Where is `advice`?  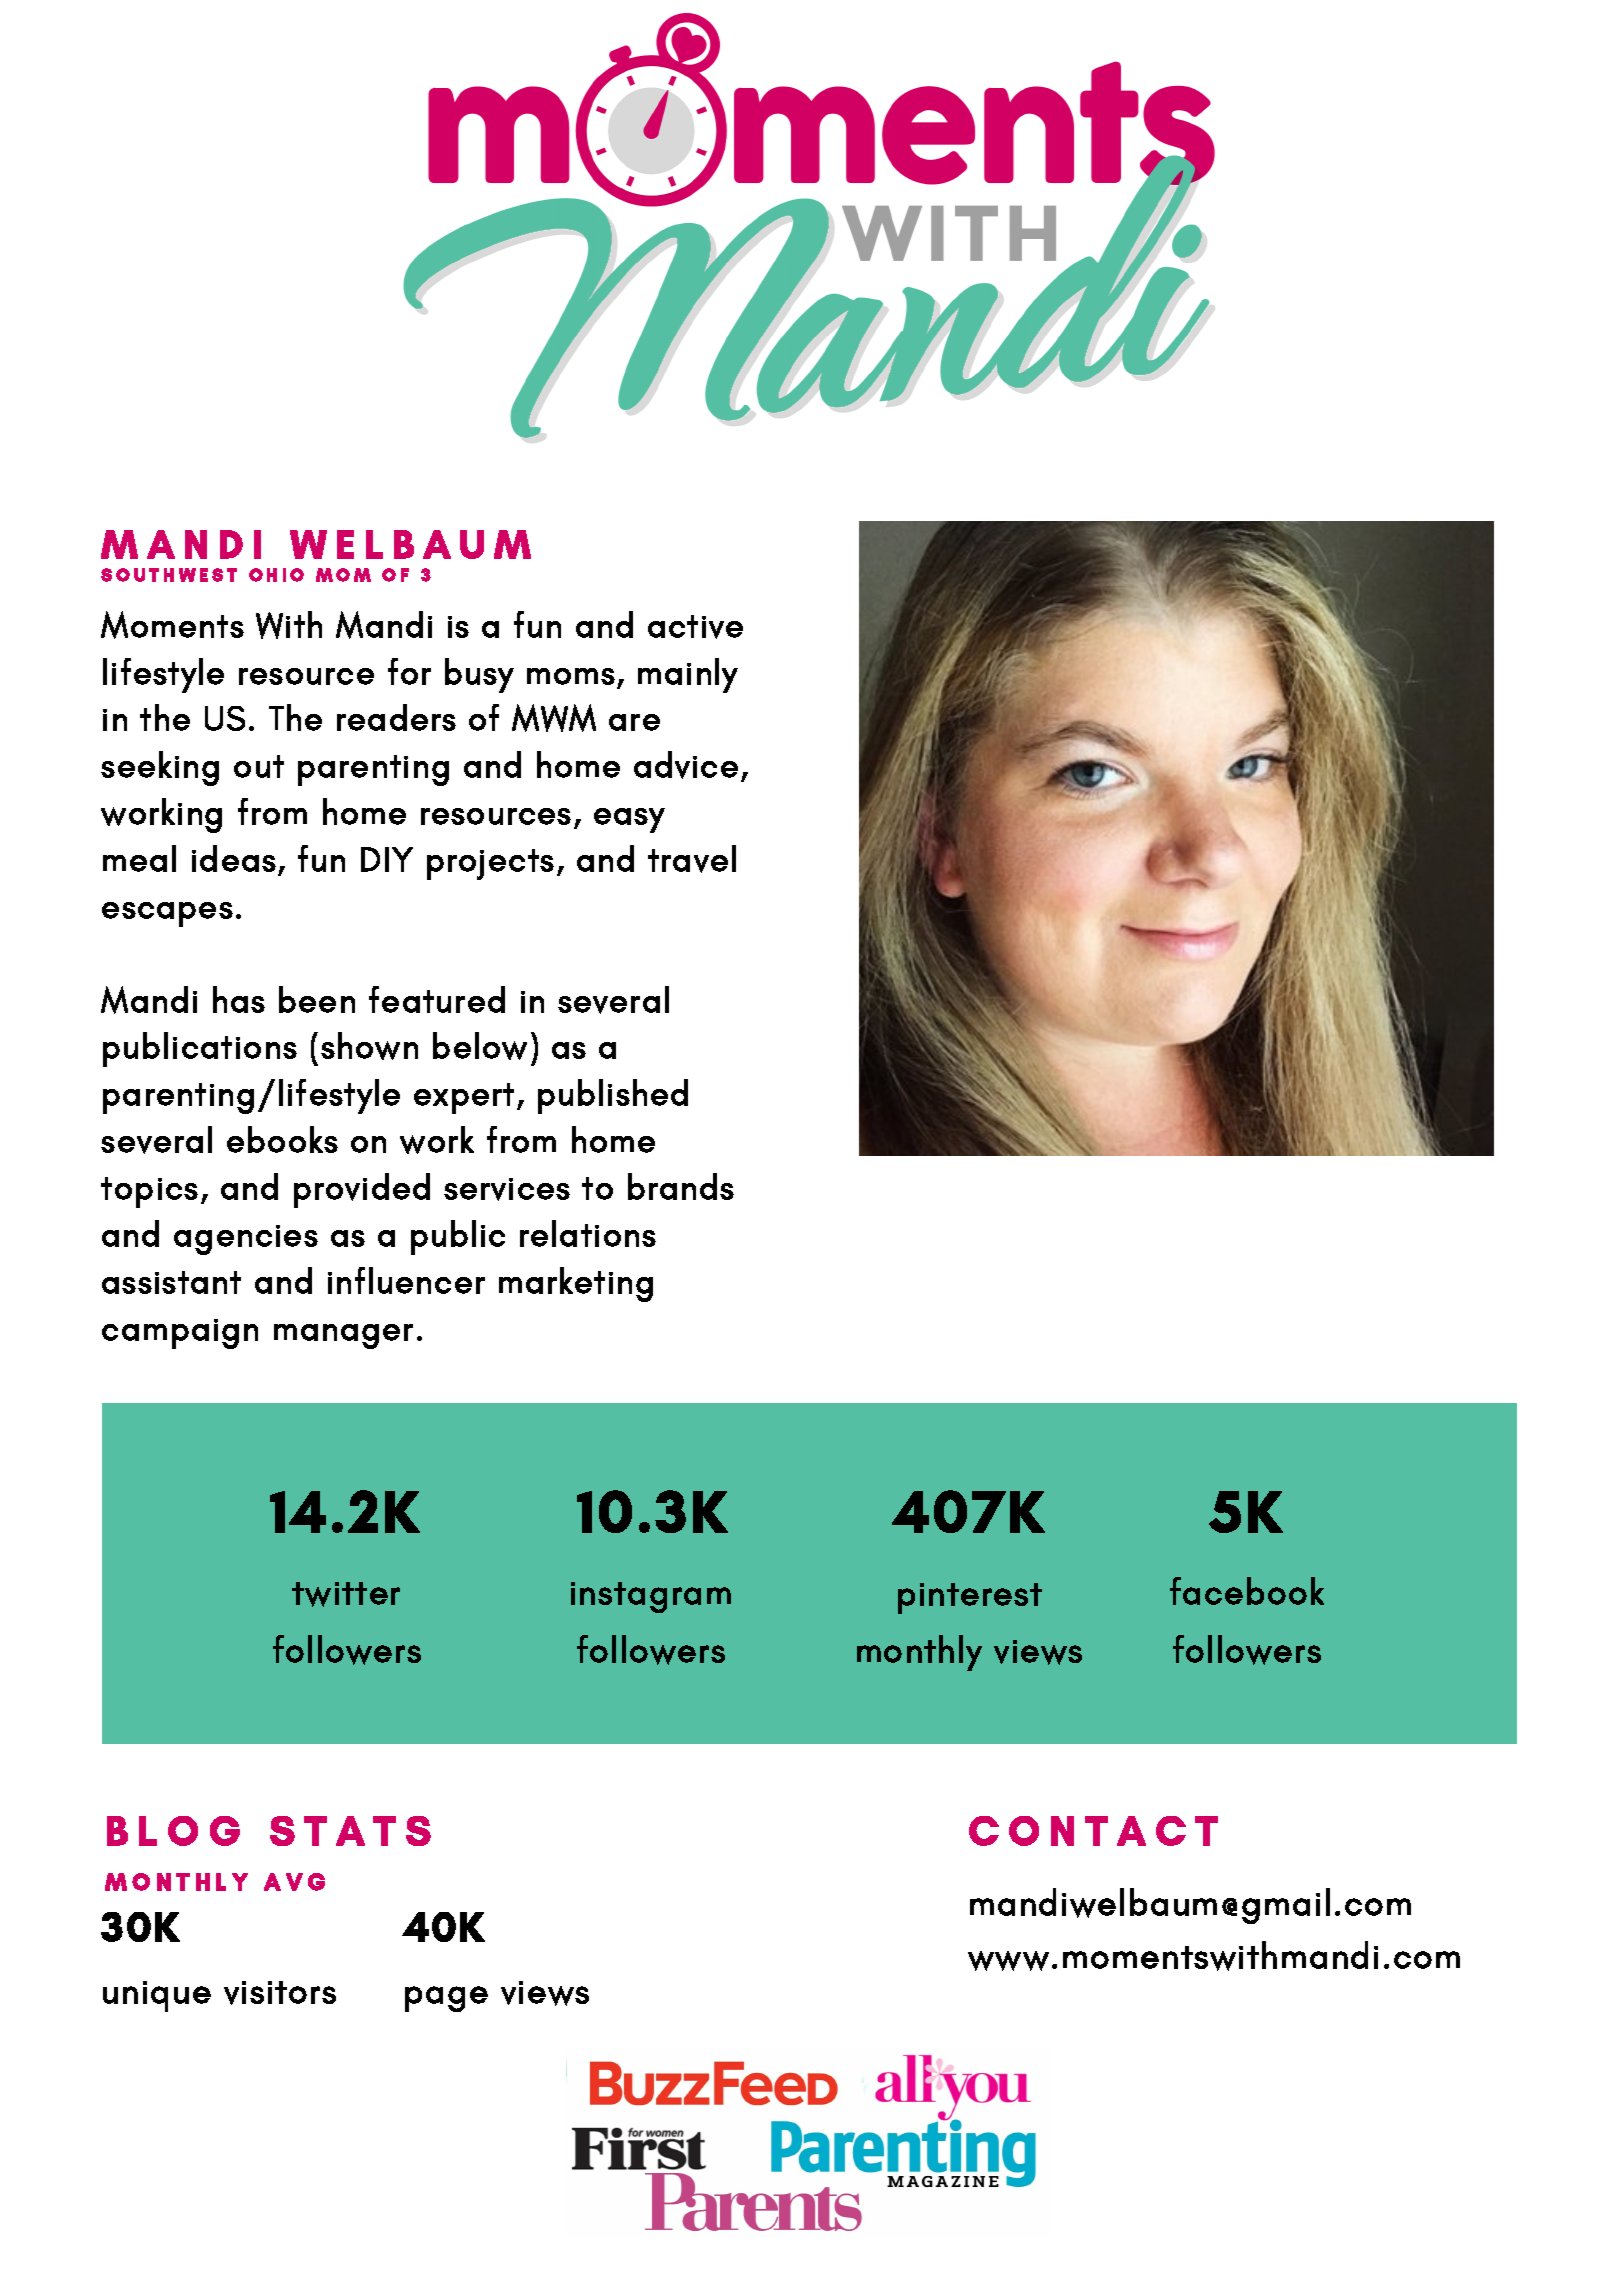 advice is located at coordinates (686, 765).
